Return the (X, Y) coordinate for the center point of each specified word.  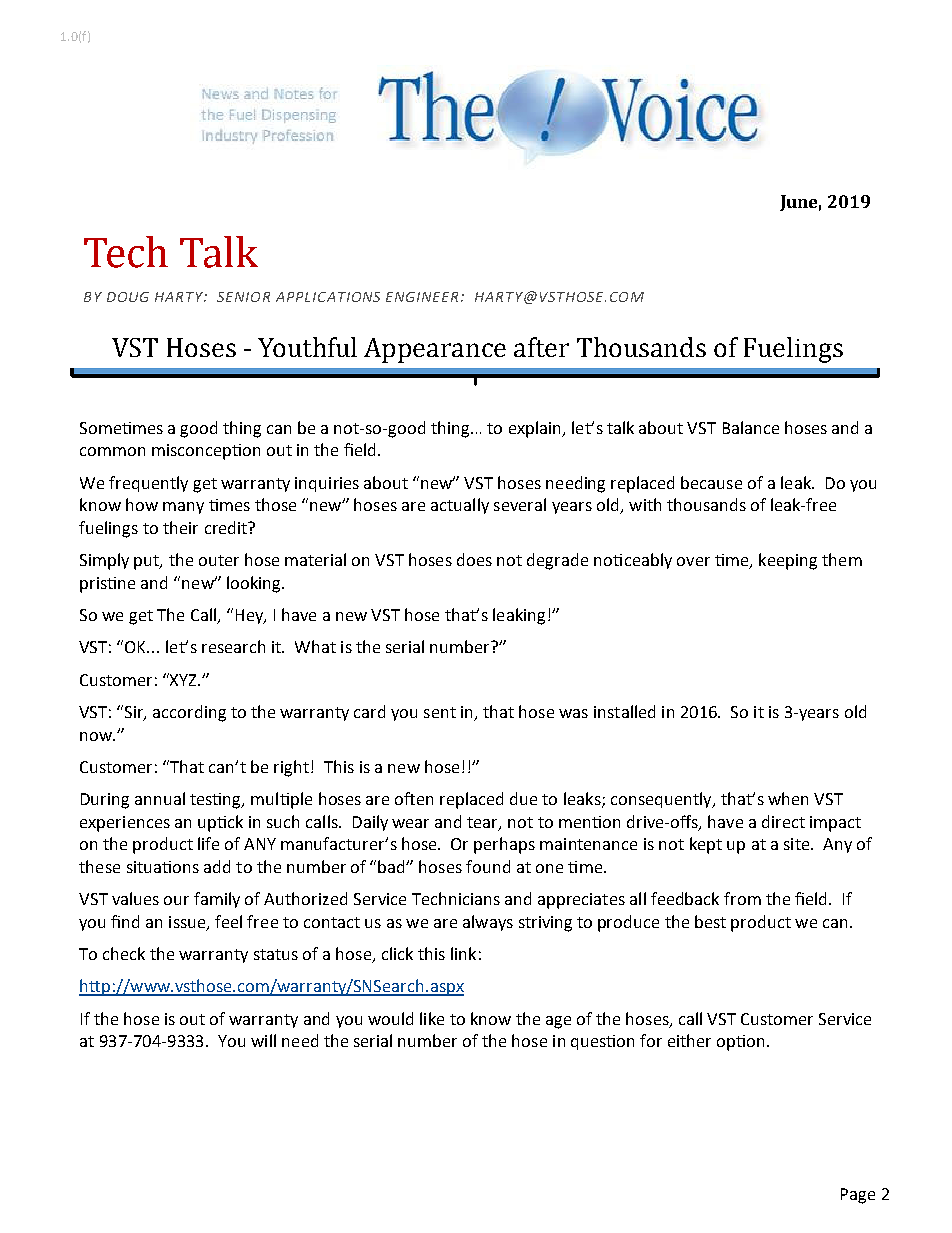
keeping (788, 561)
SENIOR (243, 297)
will (263, 1040)
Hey (251, 616)
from (742, 898)
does (474, 559)
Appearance (435, 350)
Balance (751, 427)
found (488, 866)
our (176, 900)
